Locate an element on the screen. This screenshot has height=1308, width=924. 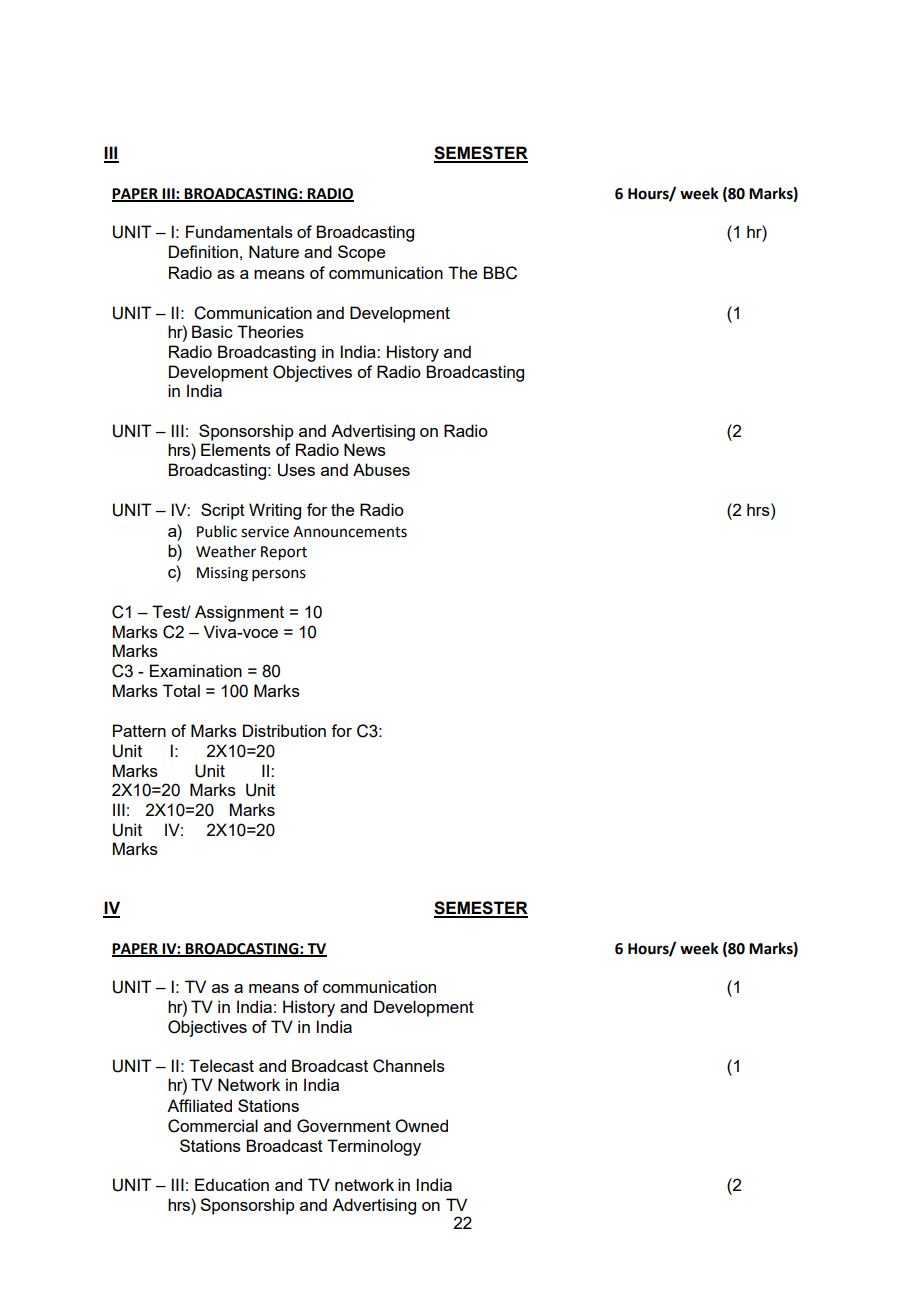
Channels is located at coordinates (409, 1066).
